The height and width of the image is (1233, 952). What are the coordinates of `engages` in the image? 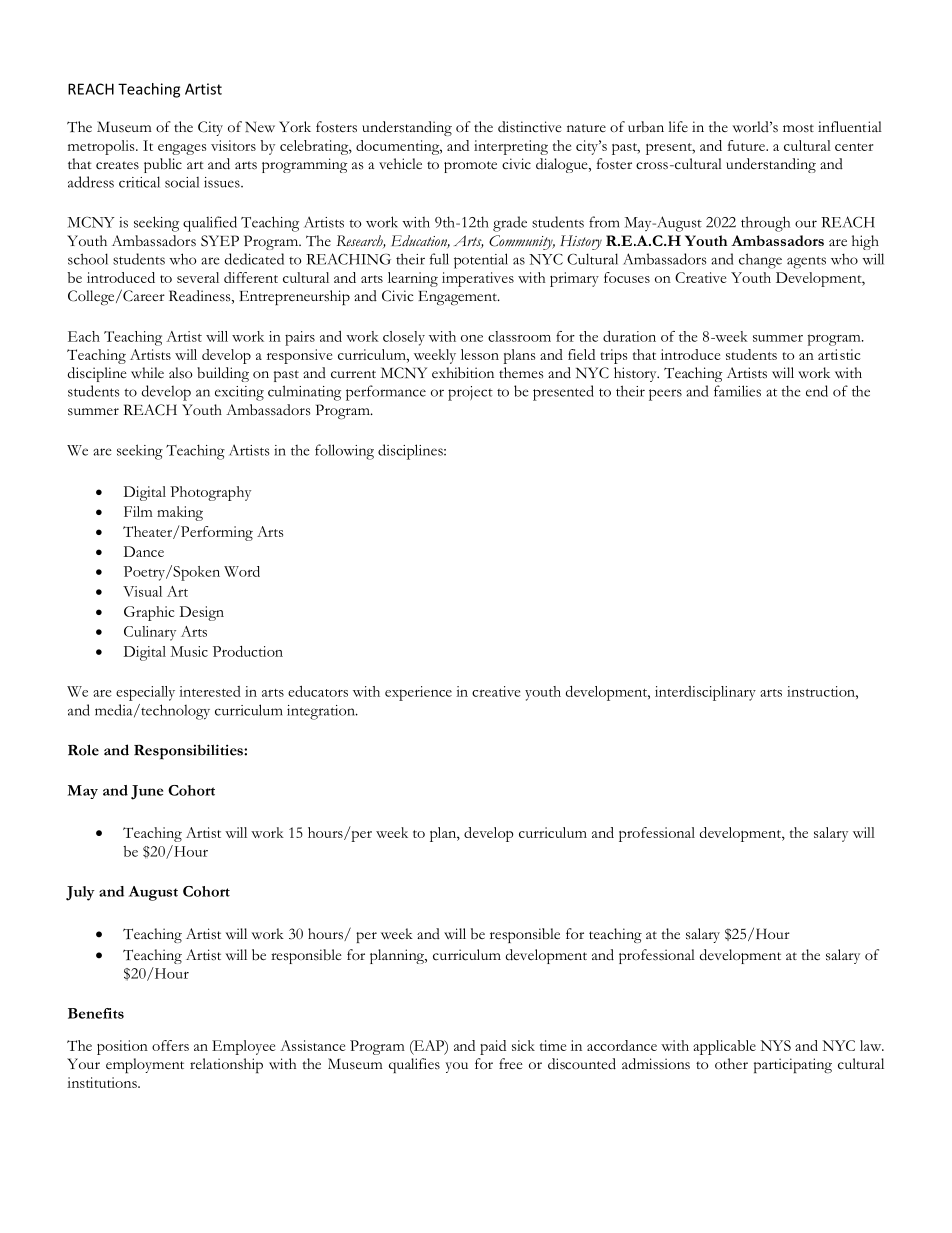 It's located at (182, 149).
